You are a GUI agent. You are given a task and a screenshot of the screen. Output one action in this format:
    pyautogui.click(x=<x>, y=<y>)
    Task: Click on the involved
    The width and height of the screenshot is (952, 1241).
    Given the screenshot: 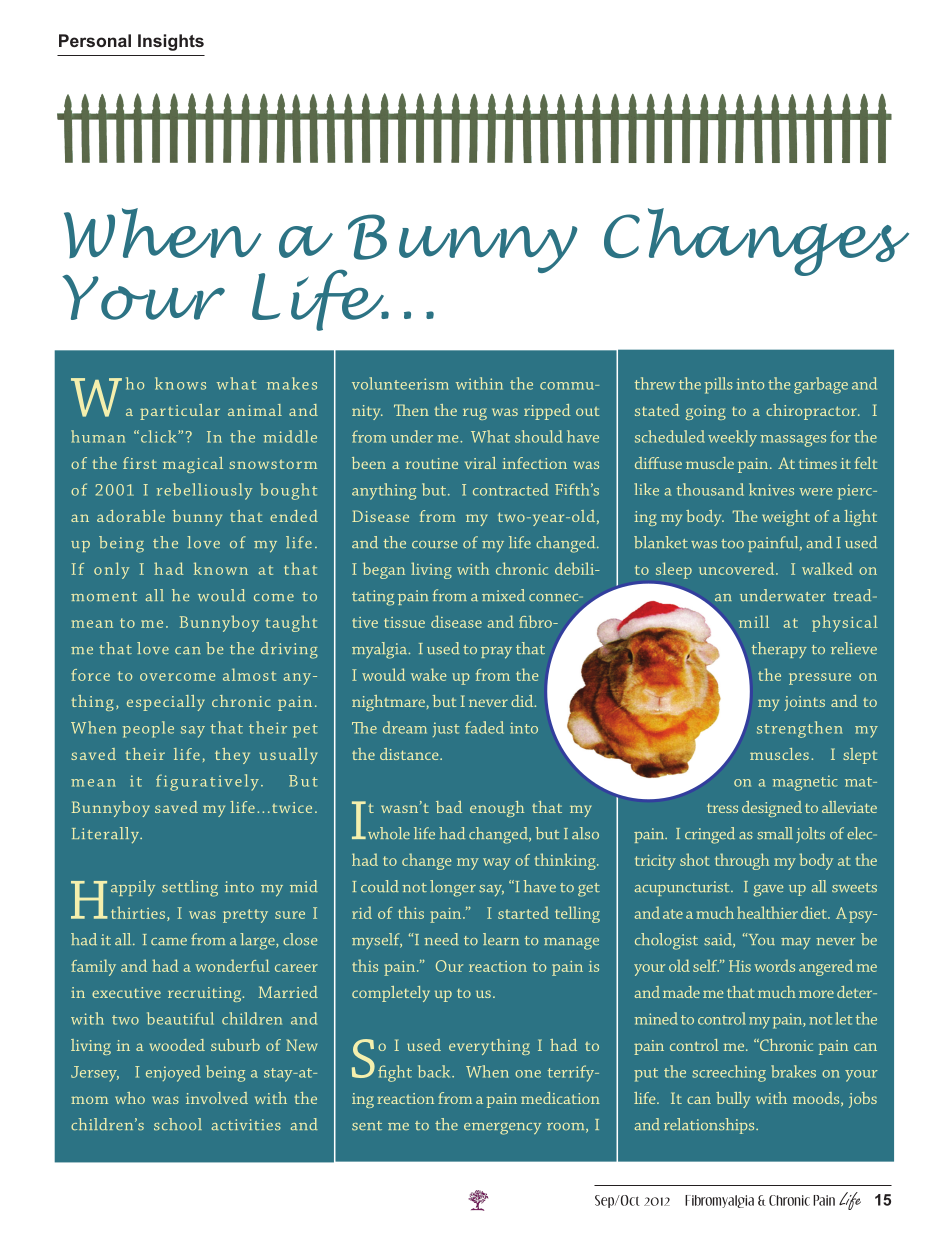 What is the action you would take?
    pyautogui.click(x=217, y=1098)
